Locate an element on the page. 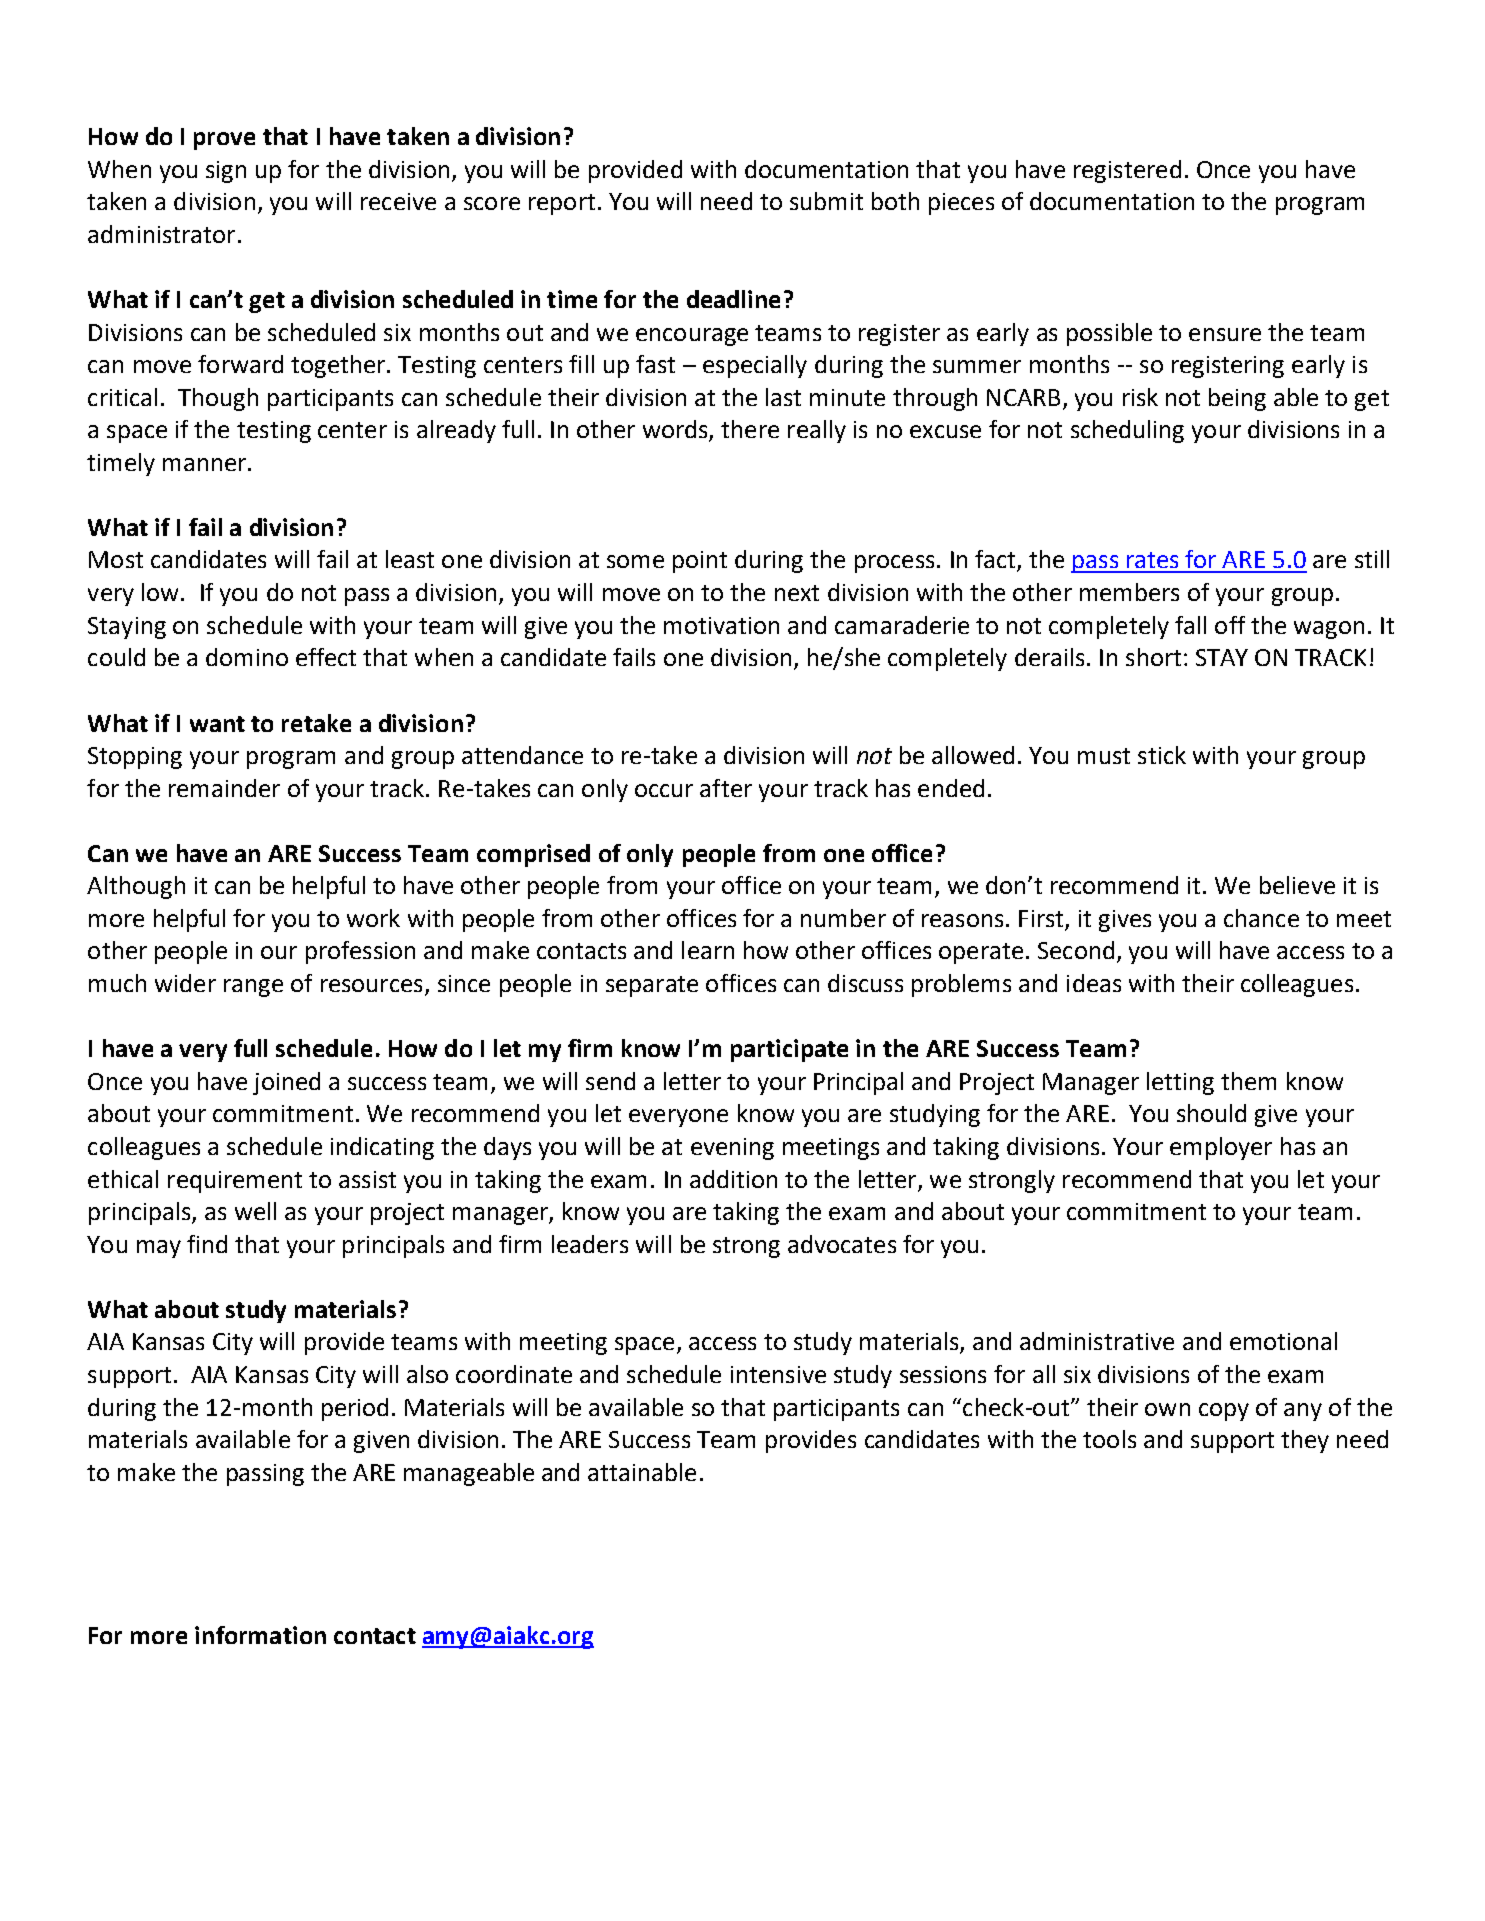 This image has height=1921, width=1485. submit is located at coordinates (826, 201).
